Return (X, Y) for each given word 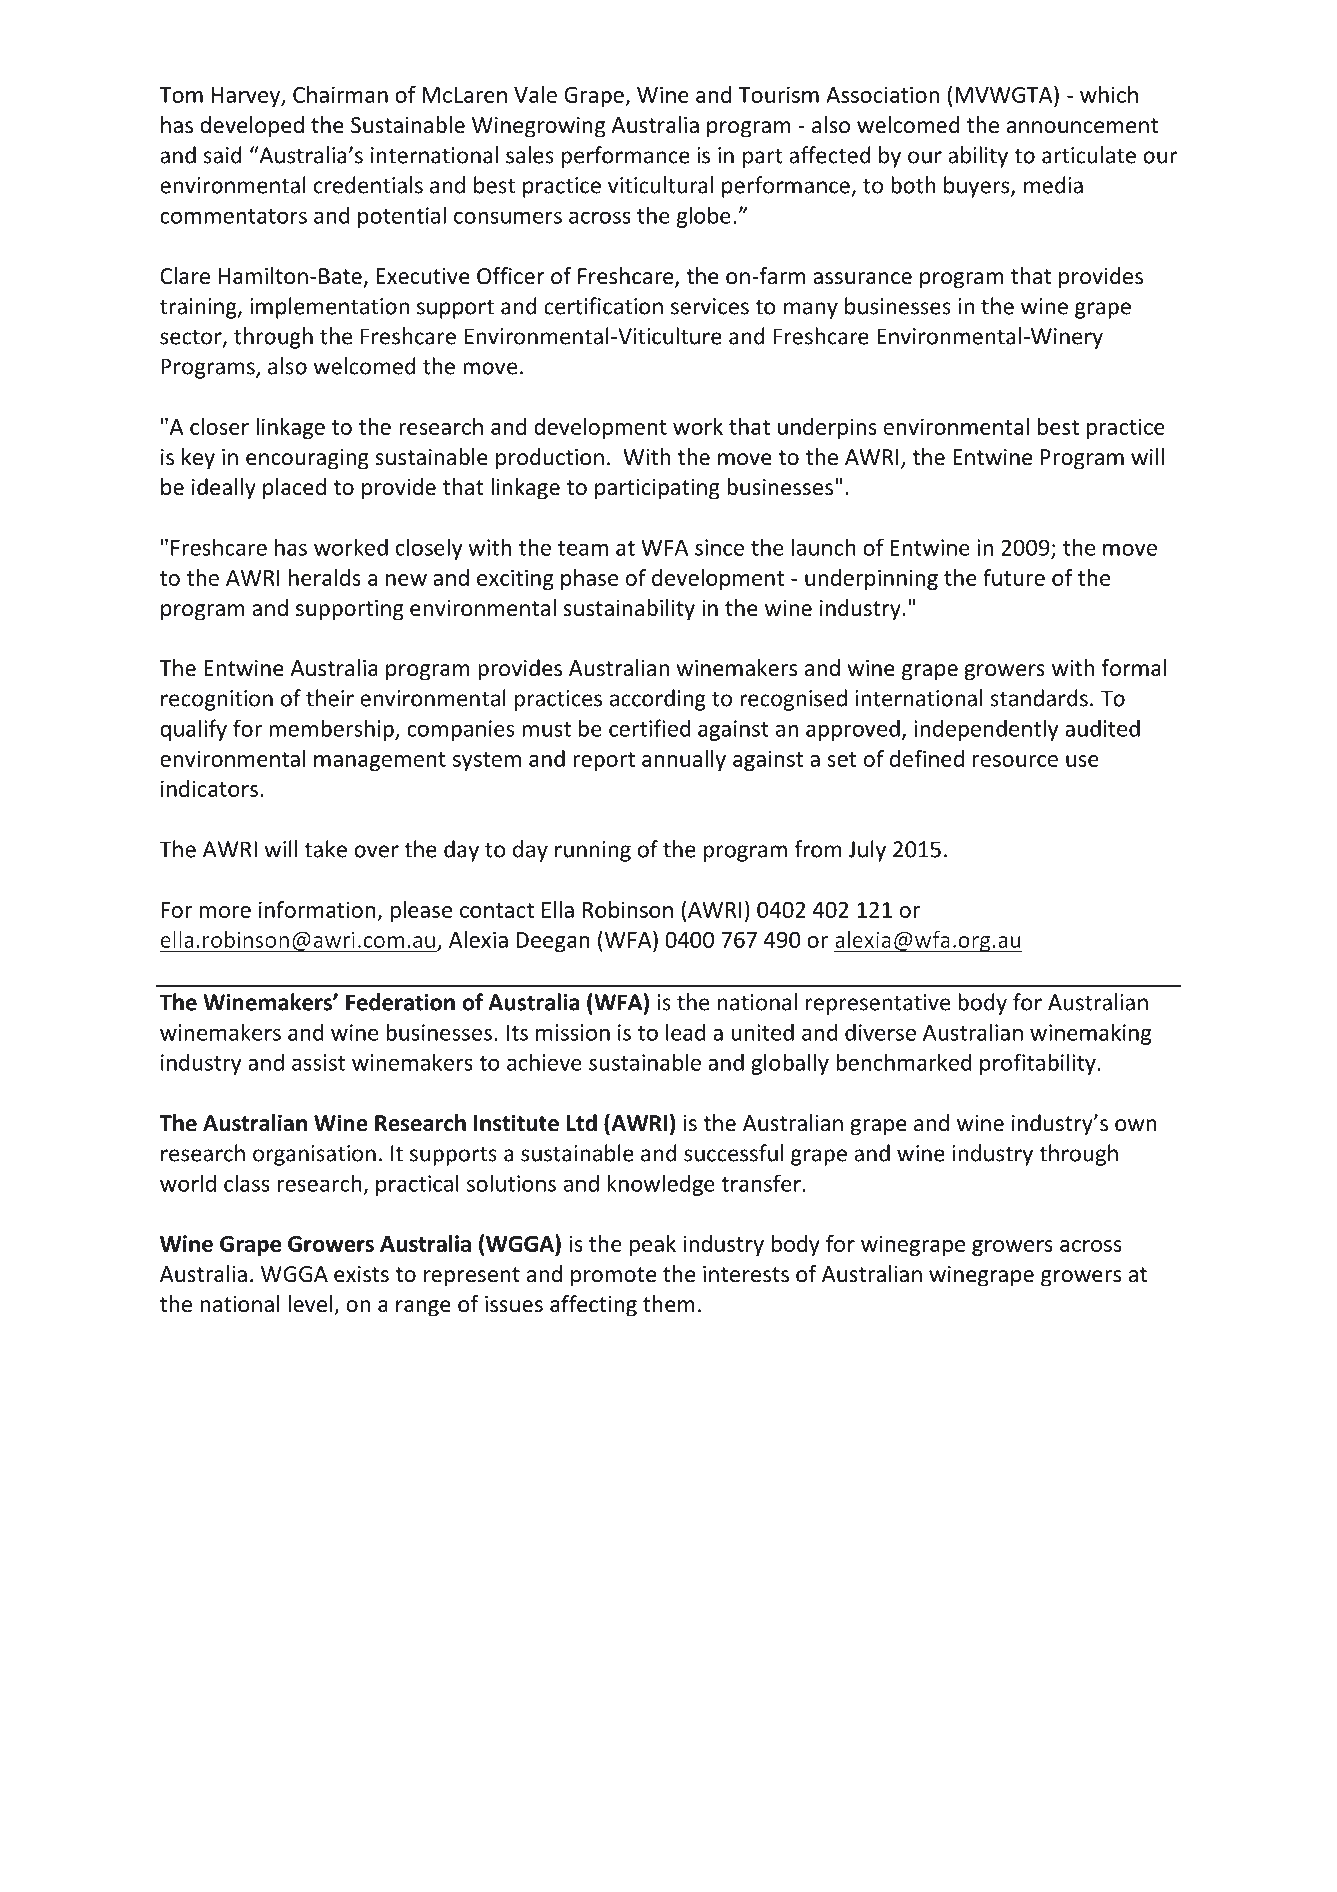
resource (1015, 761)
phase (589, 579)
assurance (862, 278)
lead (685, 1032)
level (310, 1304)
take (325, 849)
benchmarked (903, 1062)
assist (318, 1062)
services (710, 306)
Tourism (778, 94)
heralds (325, 577)
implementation (329, 308)
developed (252, 127)
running (593, 851)
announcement (1082, 126)
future (1014, 577)
